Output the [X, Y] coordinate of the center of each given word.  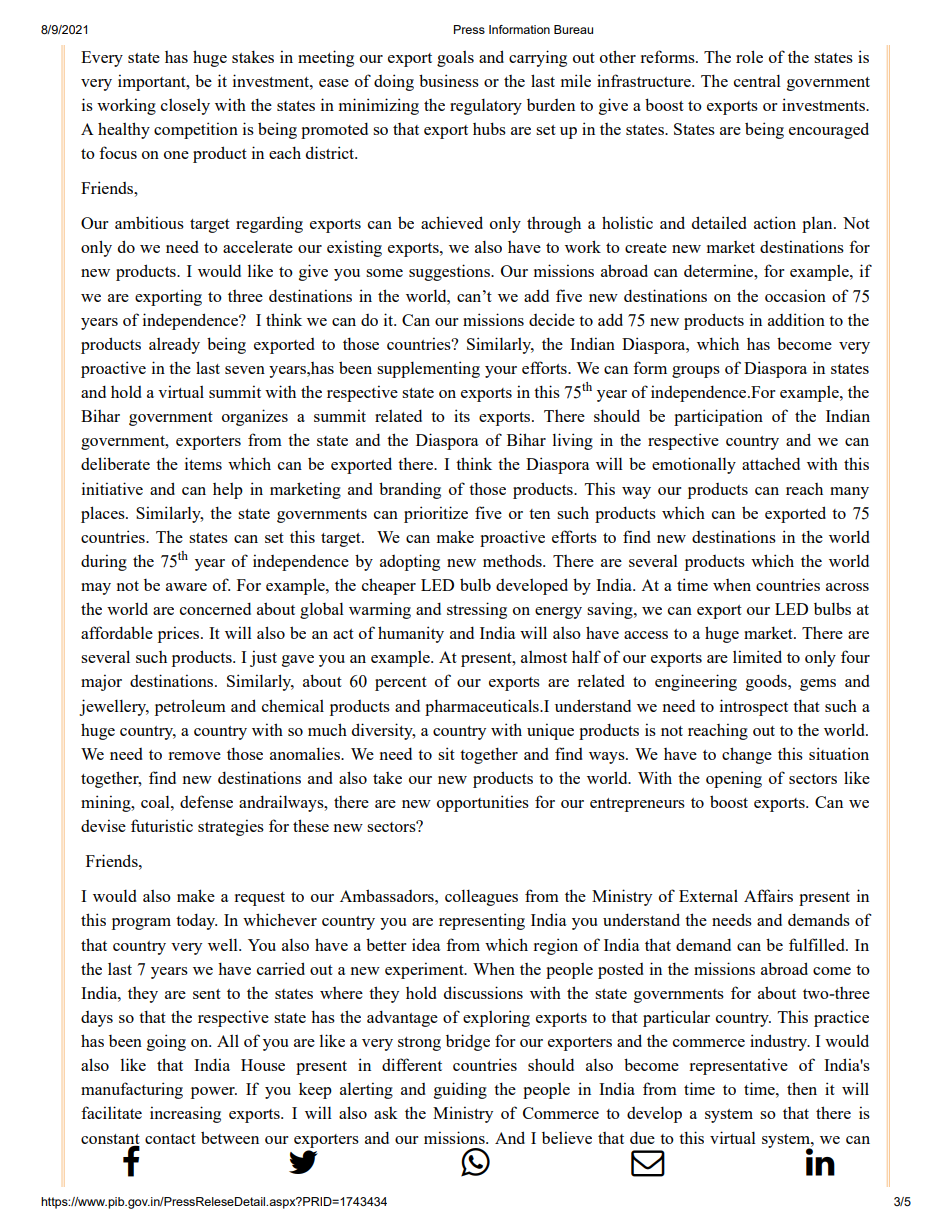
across [847, 587]
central [757, 81]
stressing [477, 610]
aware [186, 587]
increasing [185, 1114]
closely [185, 106]
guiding [460, 1090]
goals [455, 58]
